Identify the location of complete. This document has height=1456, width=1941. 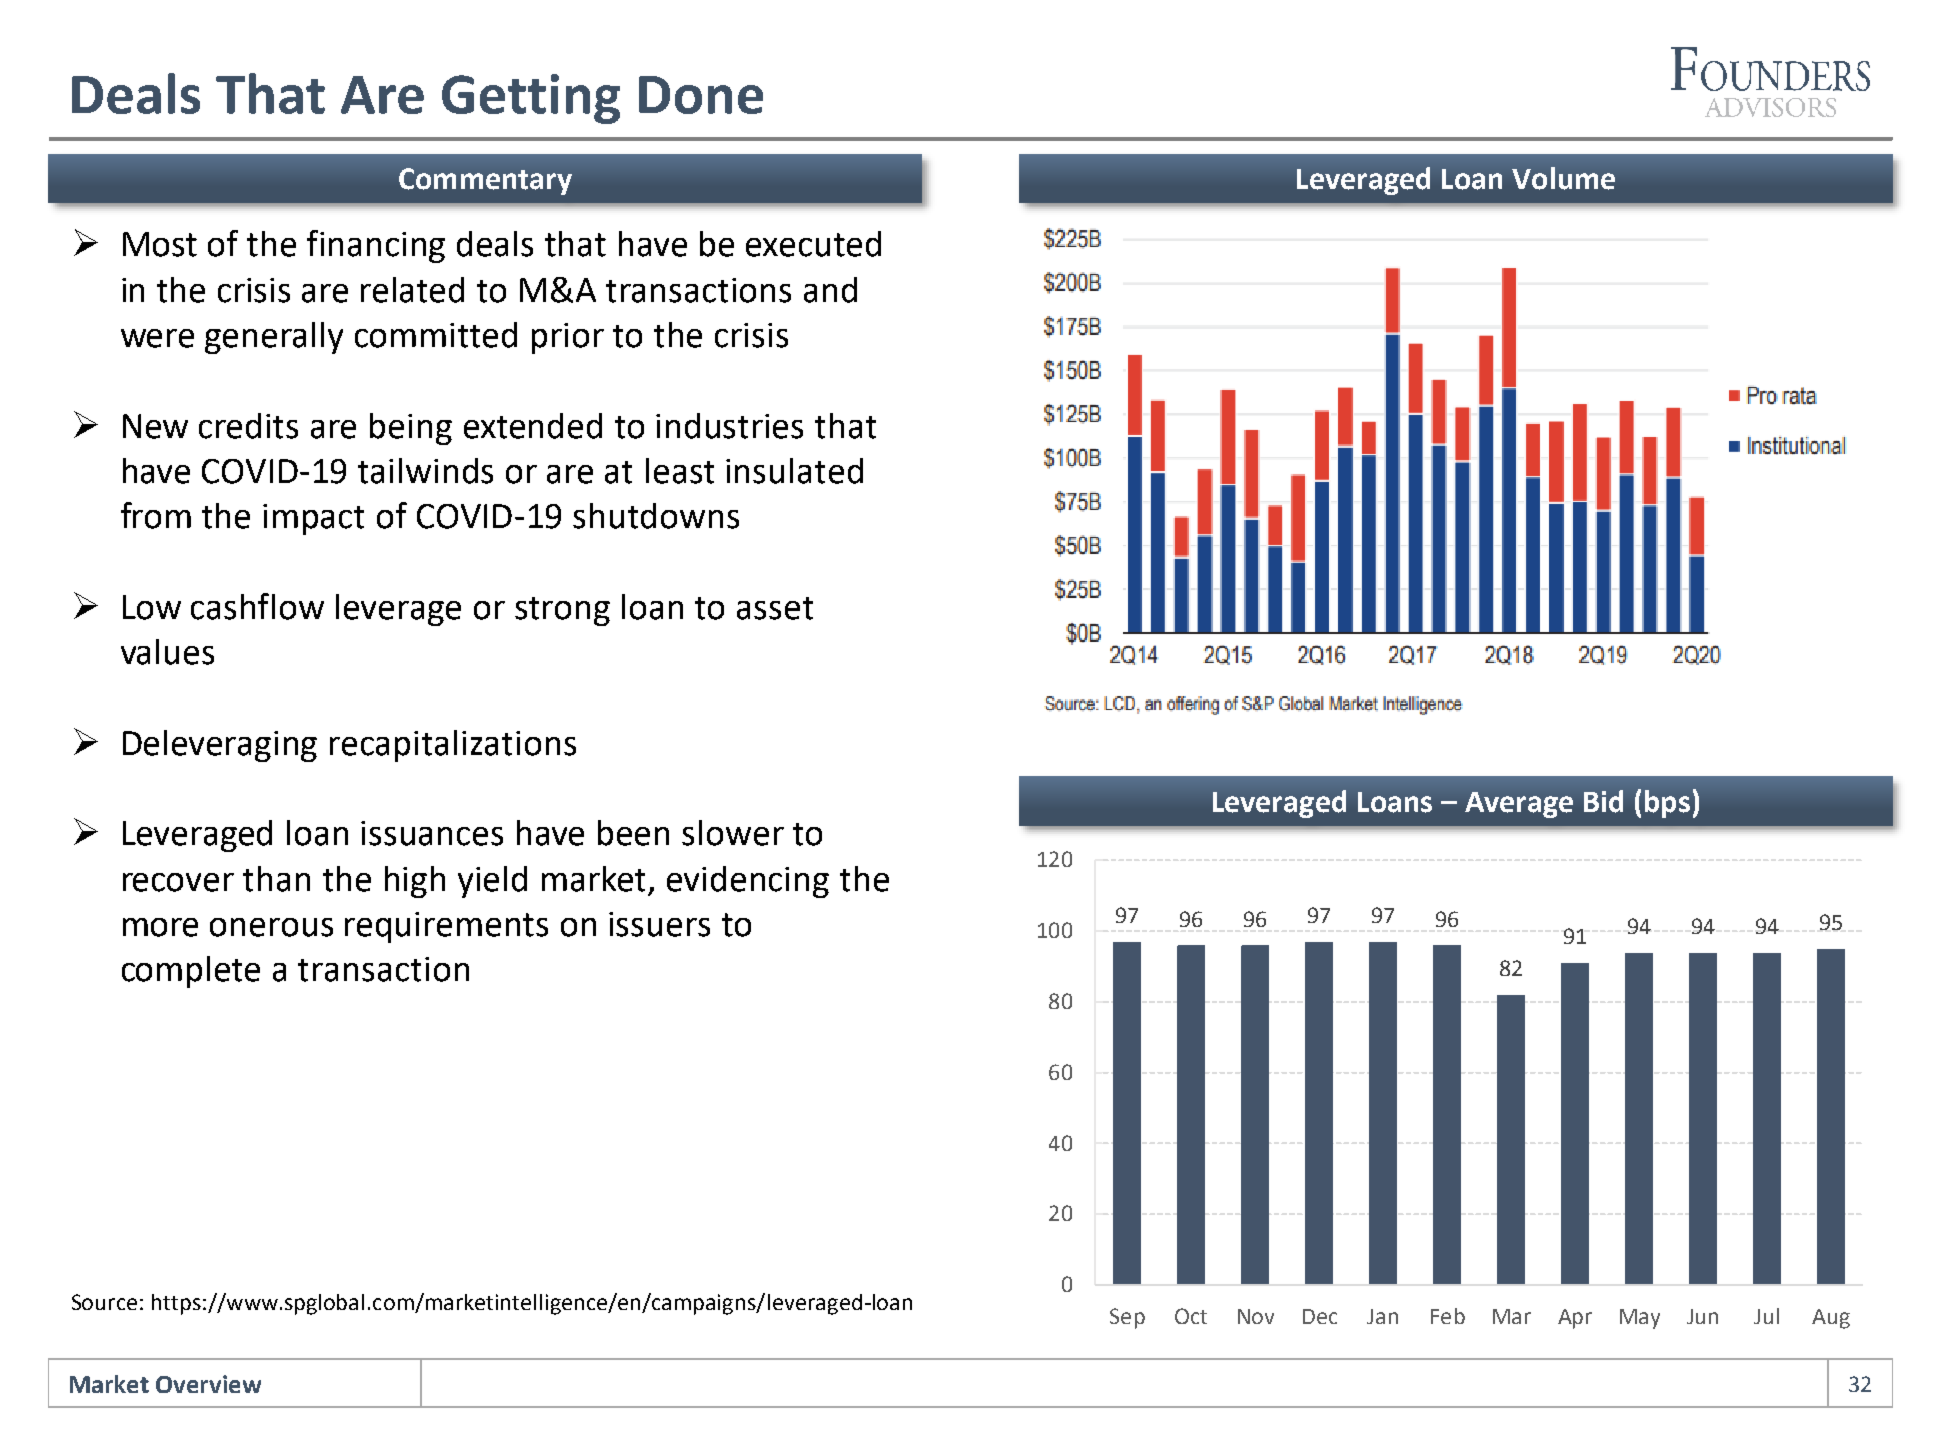
(191, 972).
